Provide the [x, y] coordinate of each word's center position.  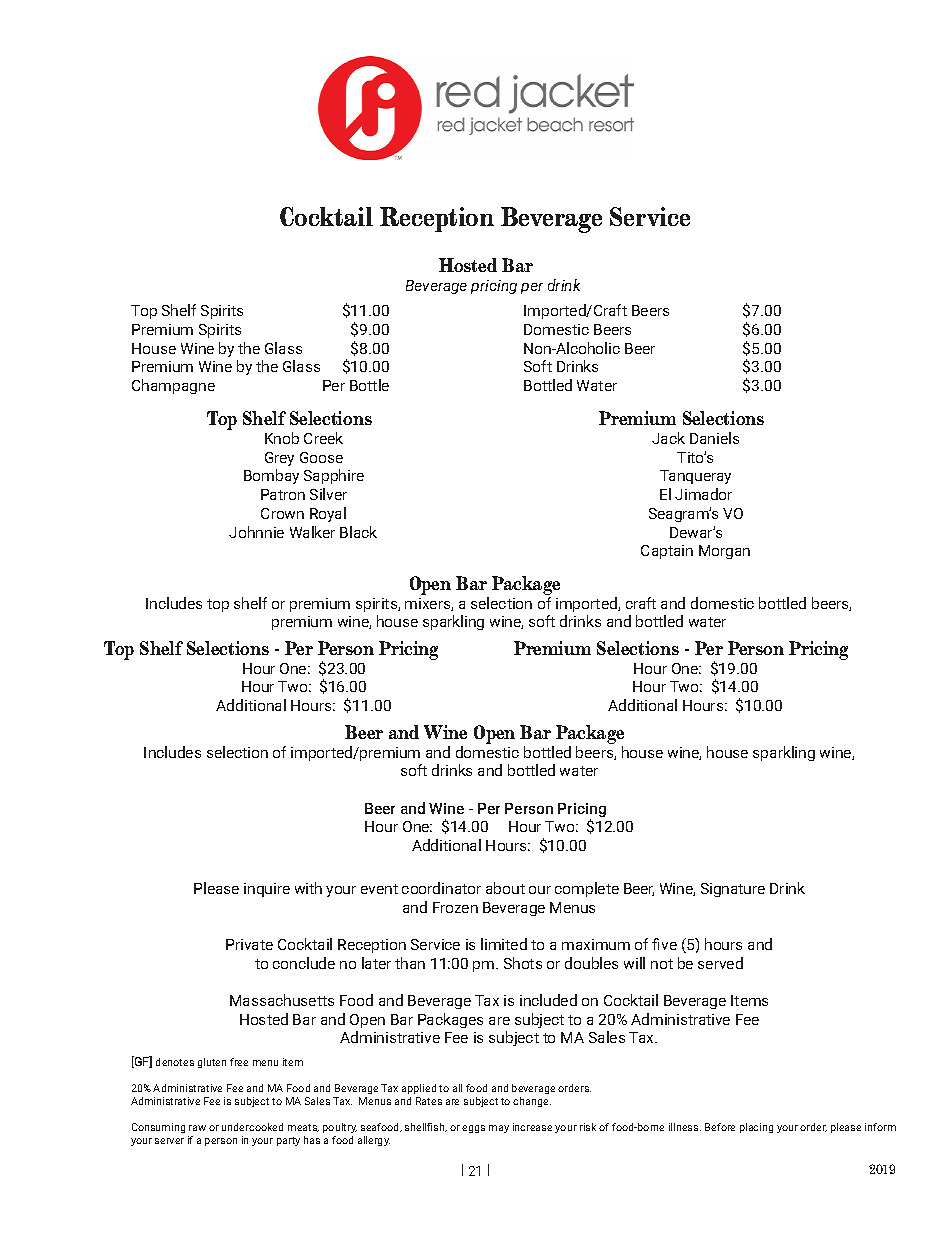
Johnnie [256, 532]
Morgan [724, 552]
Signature [733, 890]
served [720, 963]
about [505, 888]
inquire [267, 890]
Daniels [714, 438]
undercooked [252, 1127]
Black [358, 532]
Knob [282, 438]
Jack [668, 438]
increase [532, 1127]
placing [756, 1128]
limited [504, 944]
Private [249, 944]
